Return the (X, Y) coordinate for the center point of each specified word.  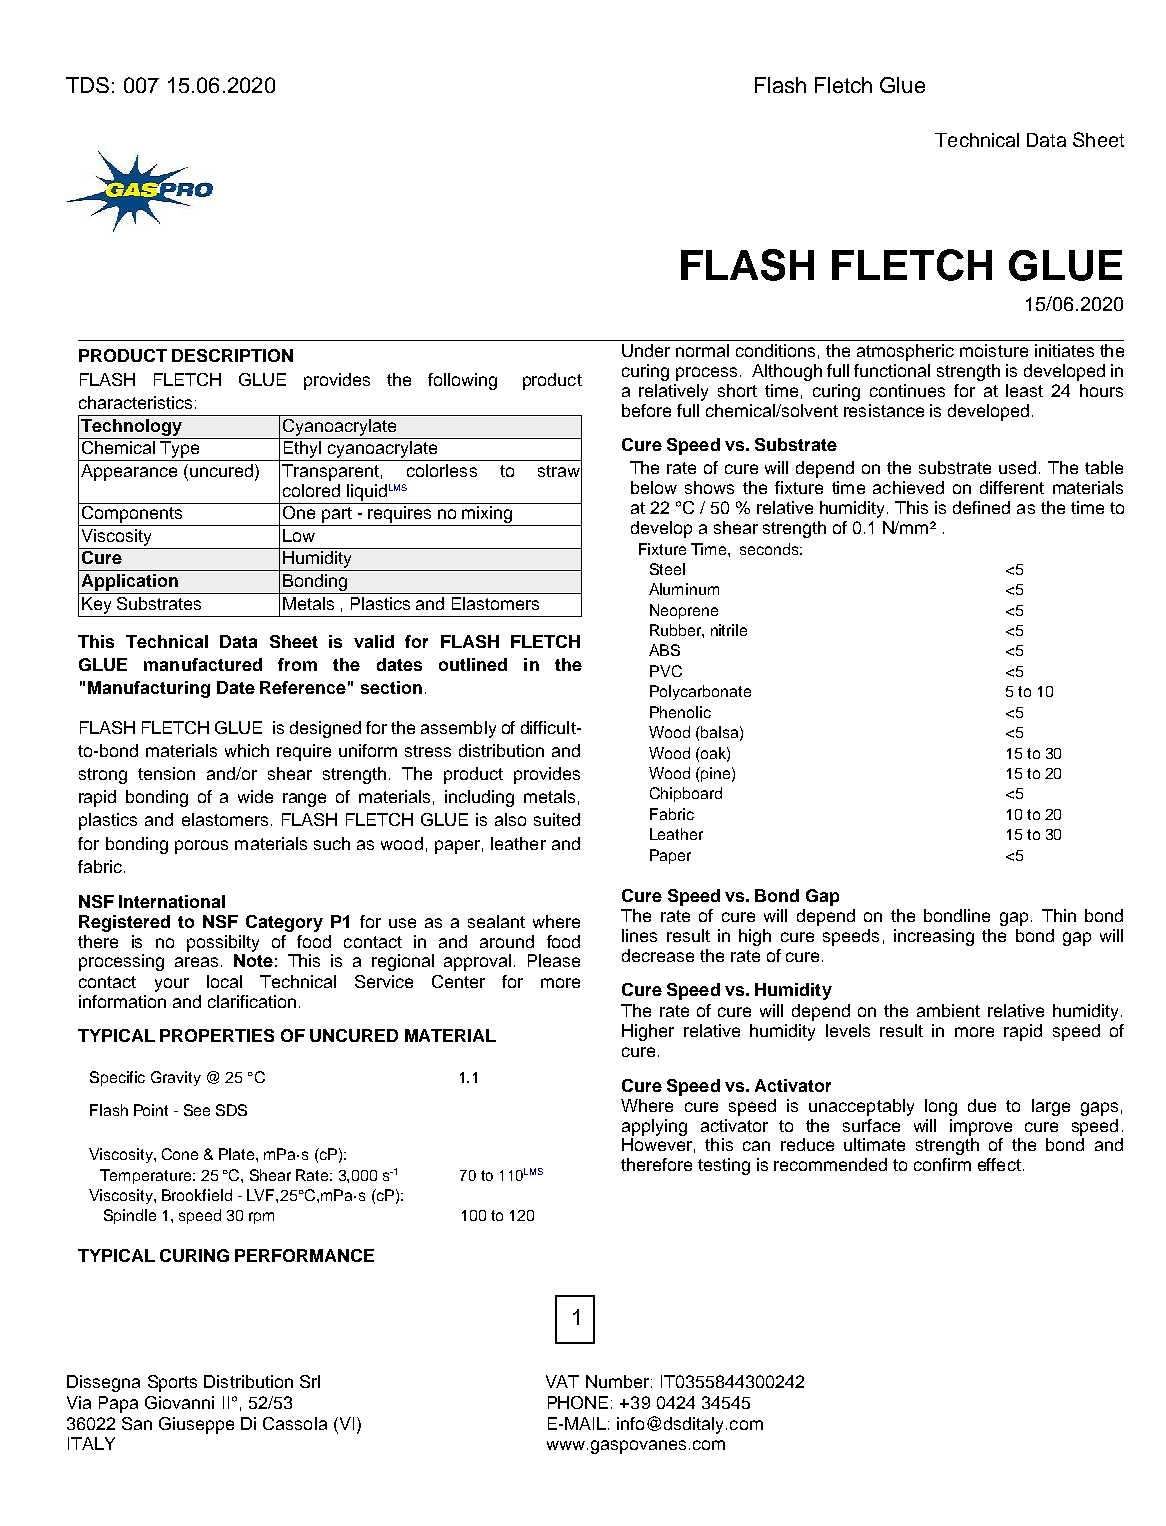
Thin (1059, 915)
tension (166, 773)
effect (999, 1164)
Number (617, 1381)
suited (557, 819)
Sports (172, 1383)
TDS (87, 85)
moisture (994, 350)
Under (646, 350)
